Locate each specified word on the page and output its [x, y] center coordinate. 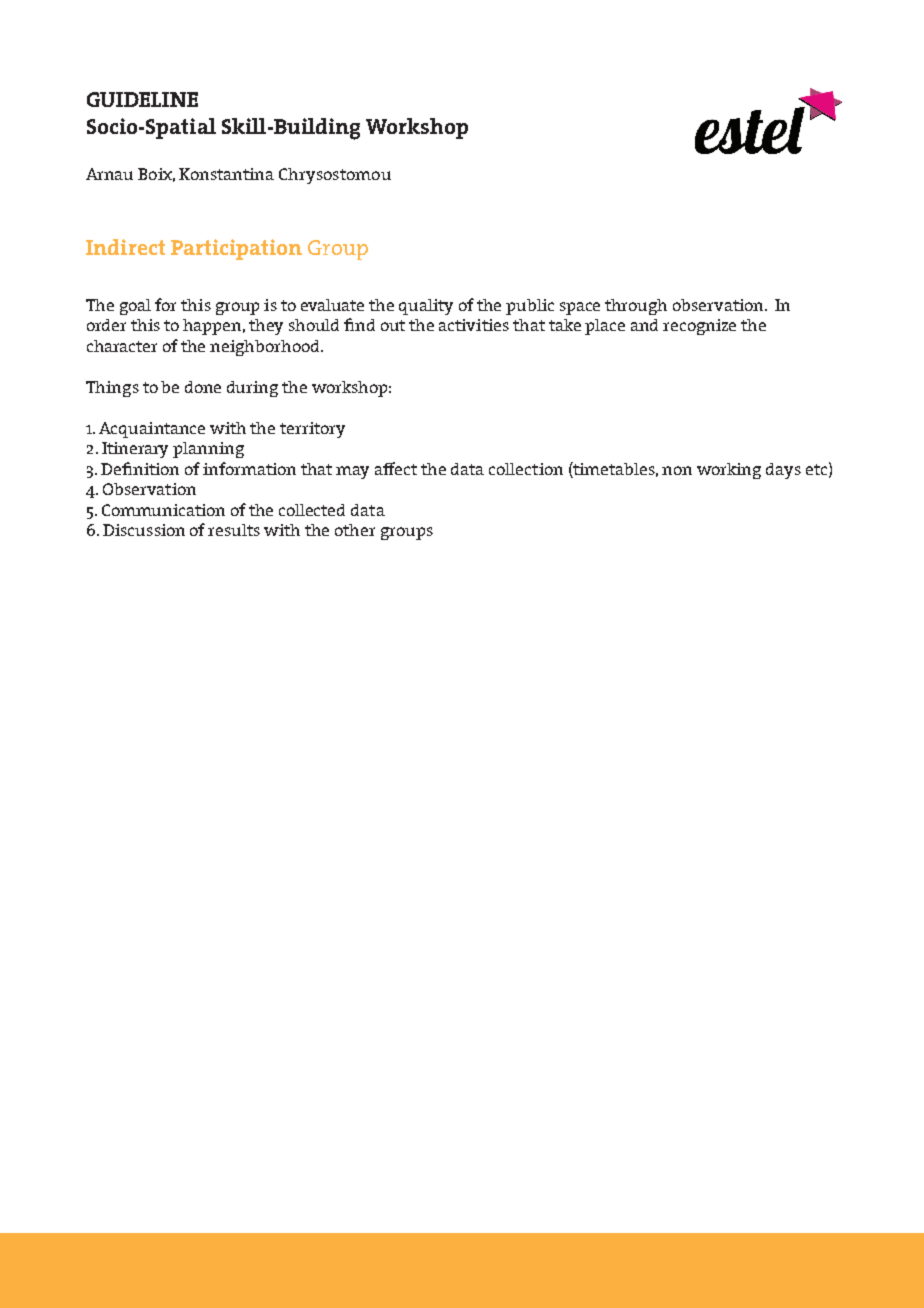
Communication [163, 510]
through [636, 307]
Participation [236, 249]
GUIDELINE [142, 99]
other [355, 530]
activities [474, 325]
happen [214, 327]
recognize [699, 327]
